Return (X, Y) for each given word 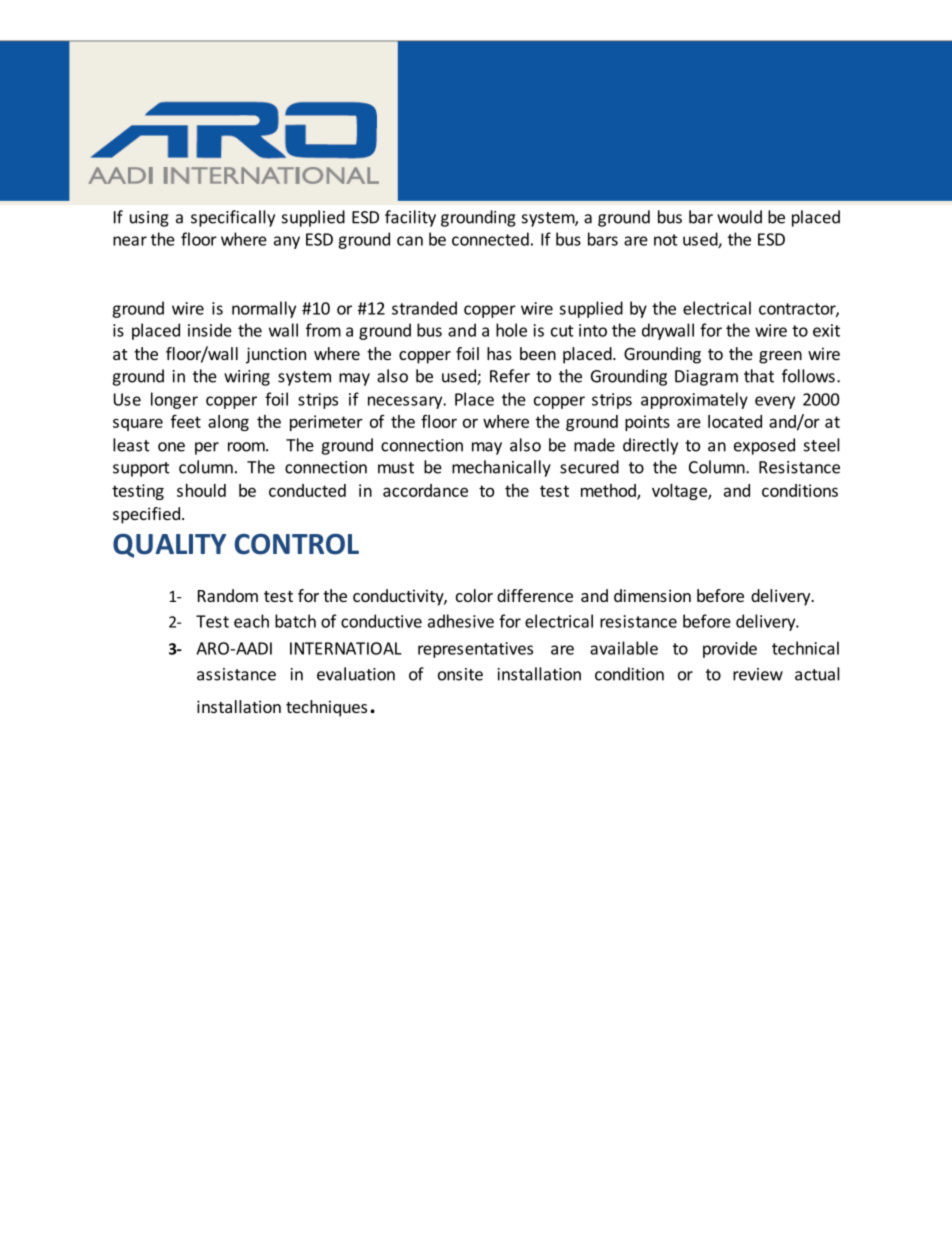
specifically (233, 218)
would (739, 217)
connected (490, 239)
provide (730, 649)
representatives (475, 650)
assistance (236, 674)
